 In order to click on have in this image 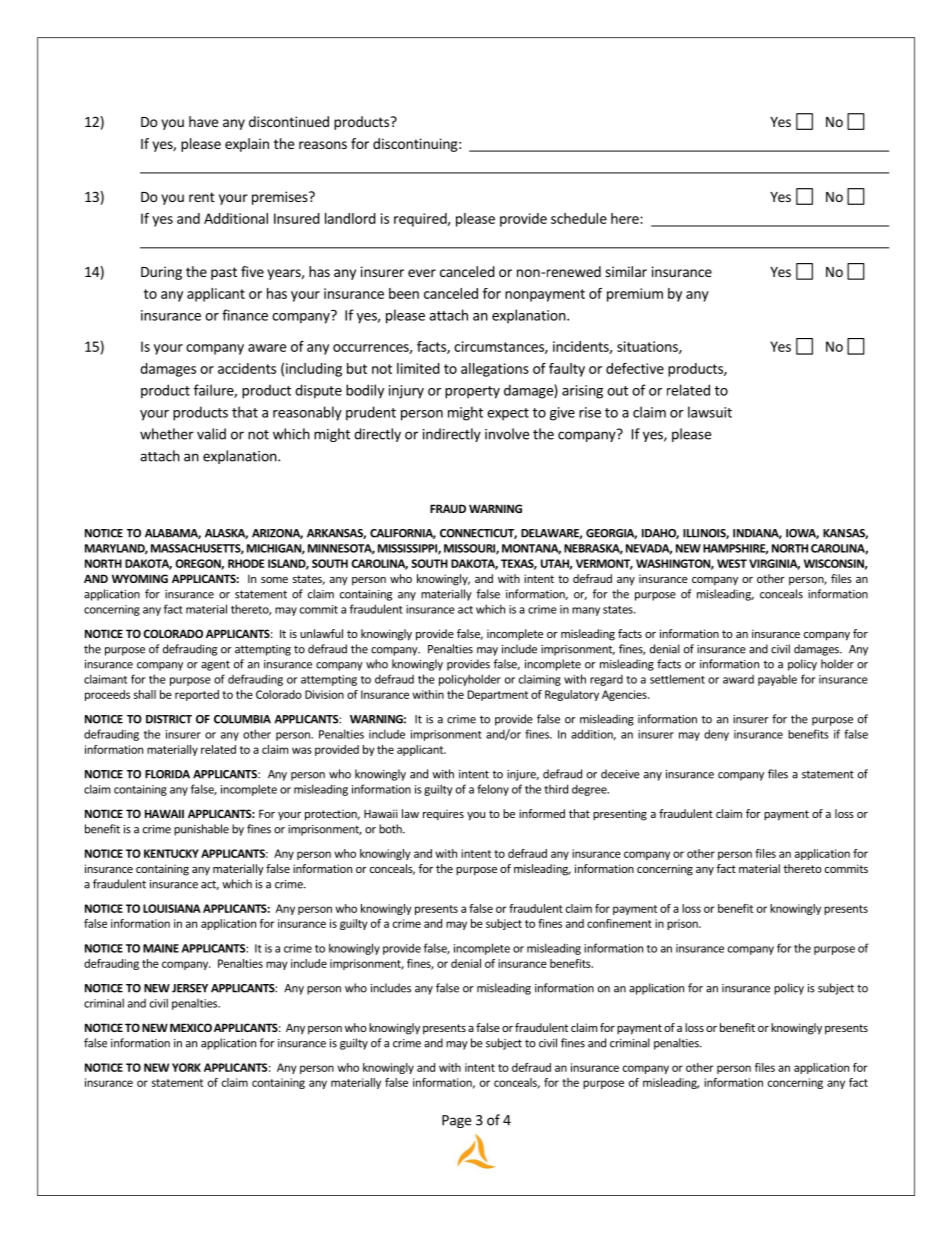, I will do `click(203, 121)`.
